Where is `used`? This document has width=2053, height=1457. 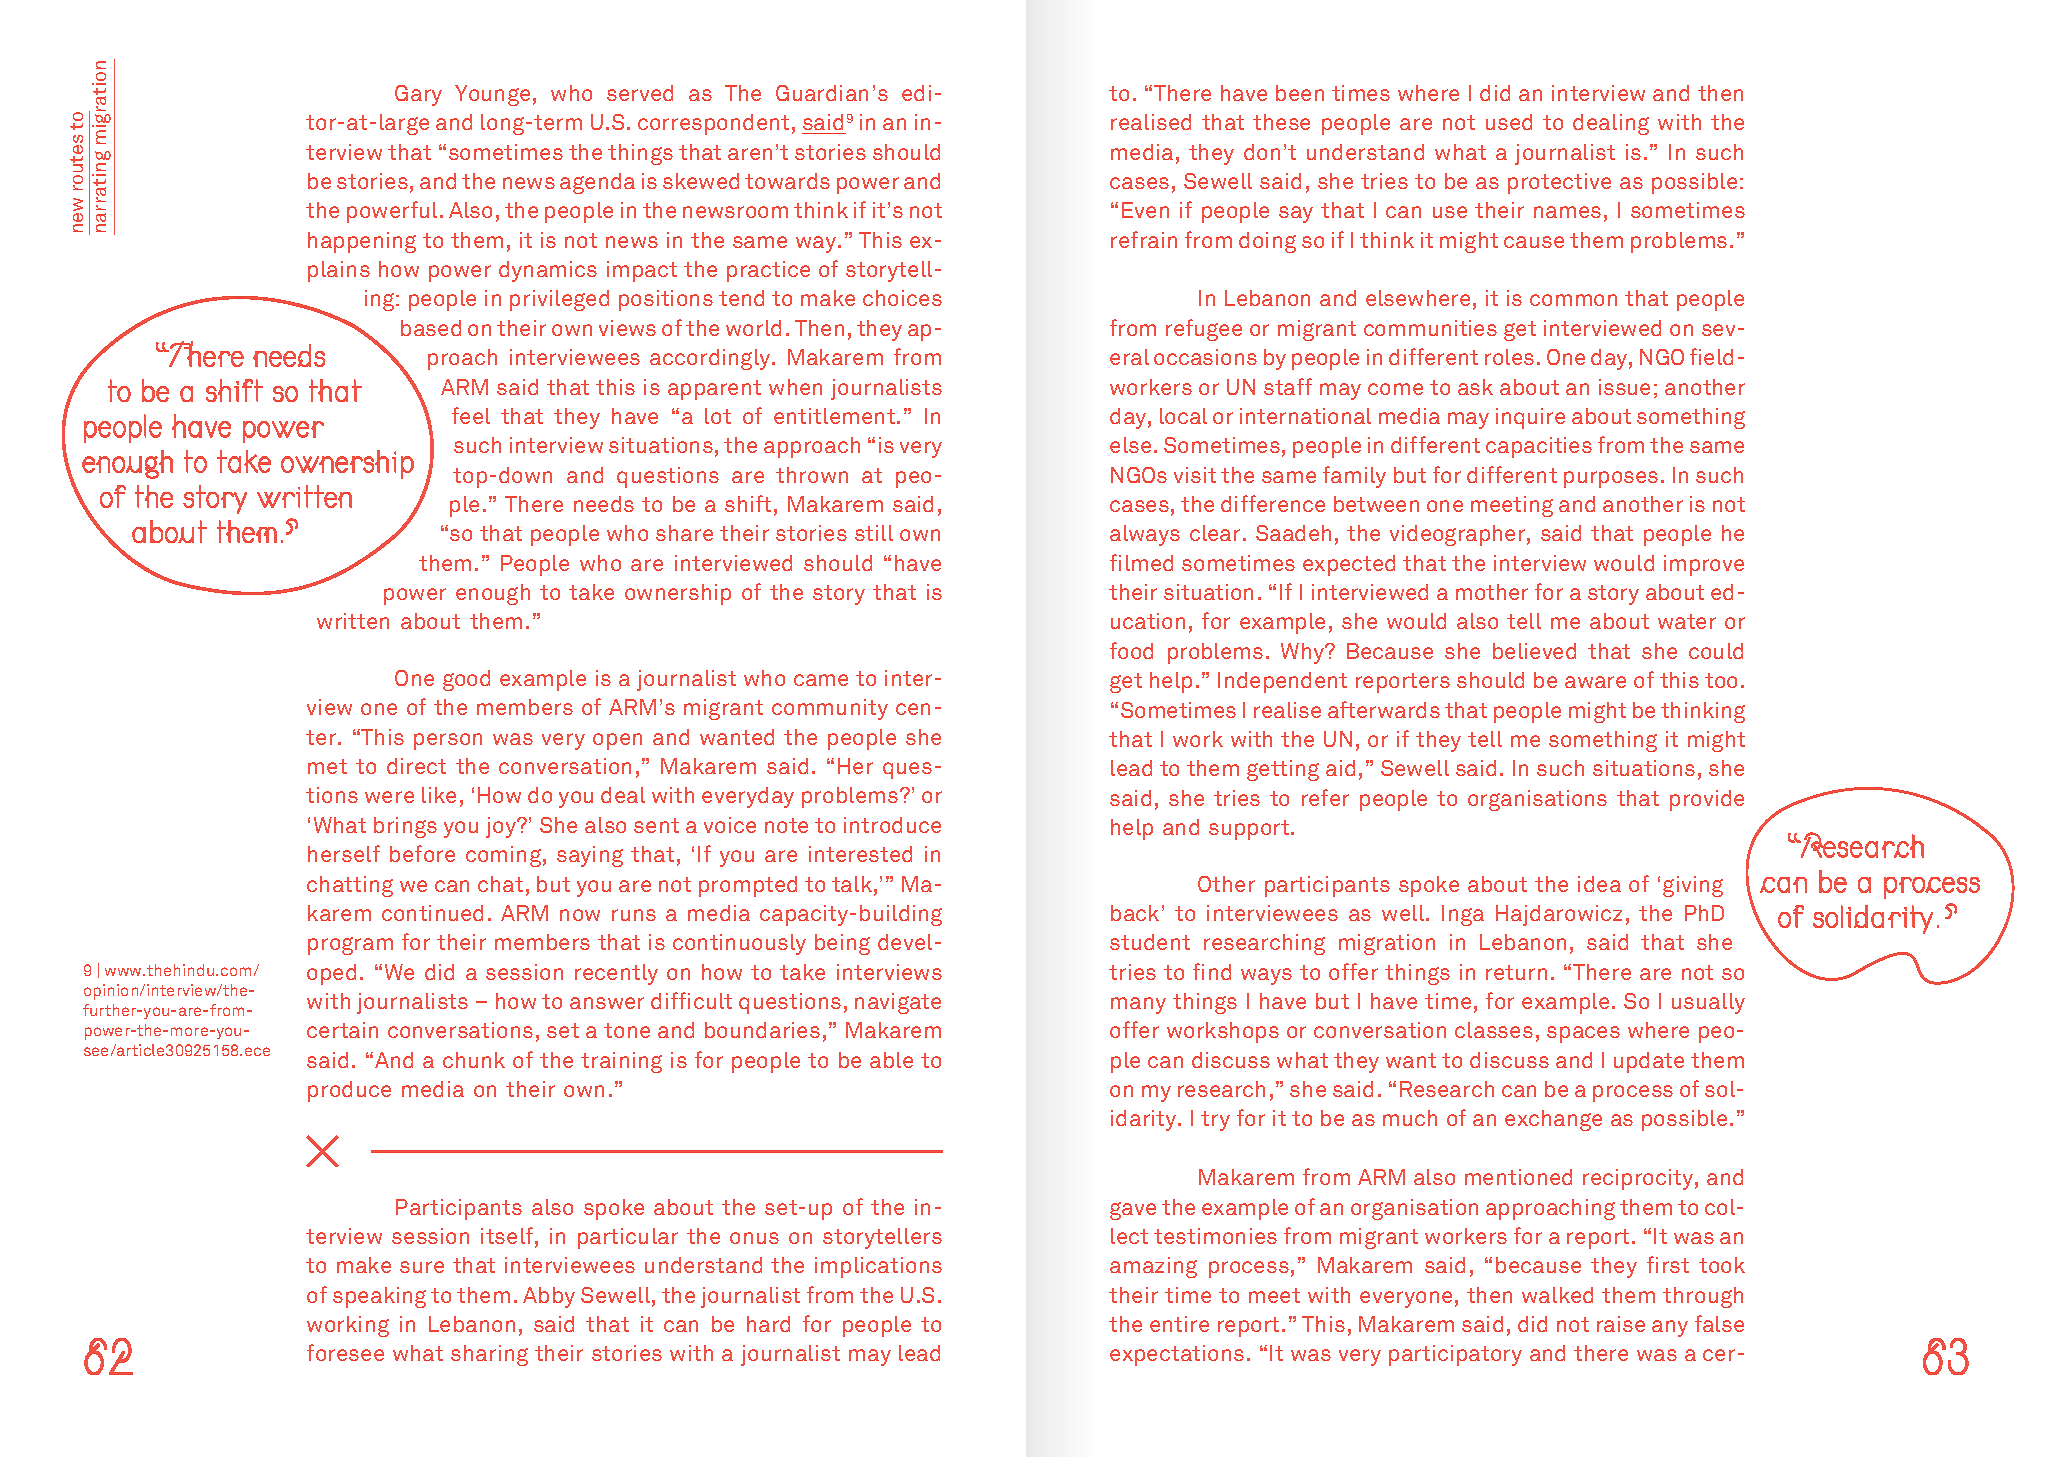
used is located at coordinates (1509, 122).
